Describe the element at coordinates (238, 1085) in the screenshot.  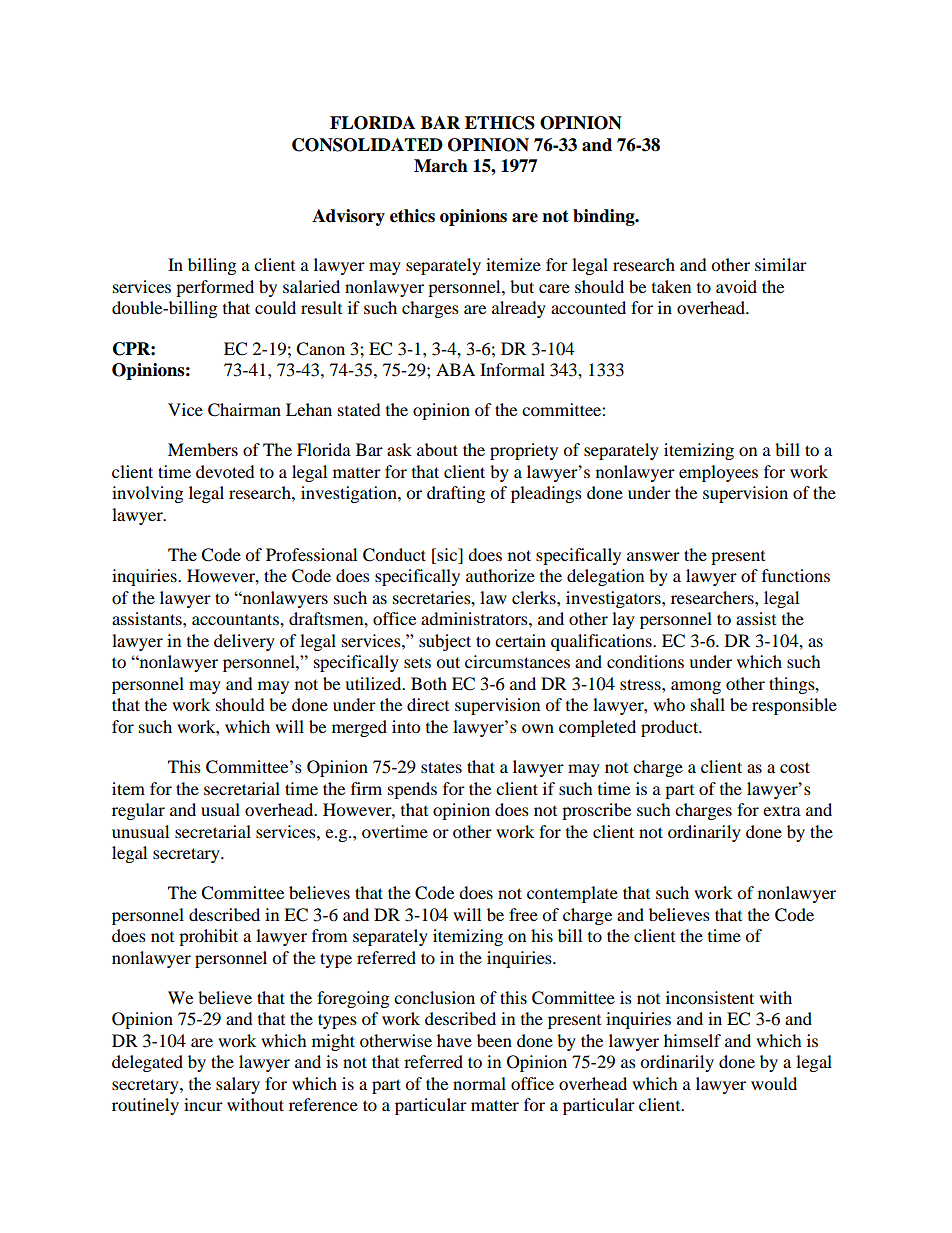
I see `salary` at that location.
